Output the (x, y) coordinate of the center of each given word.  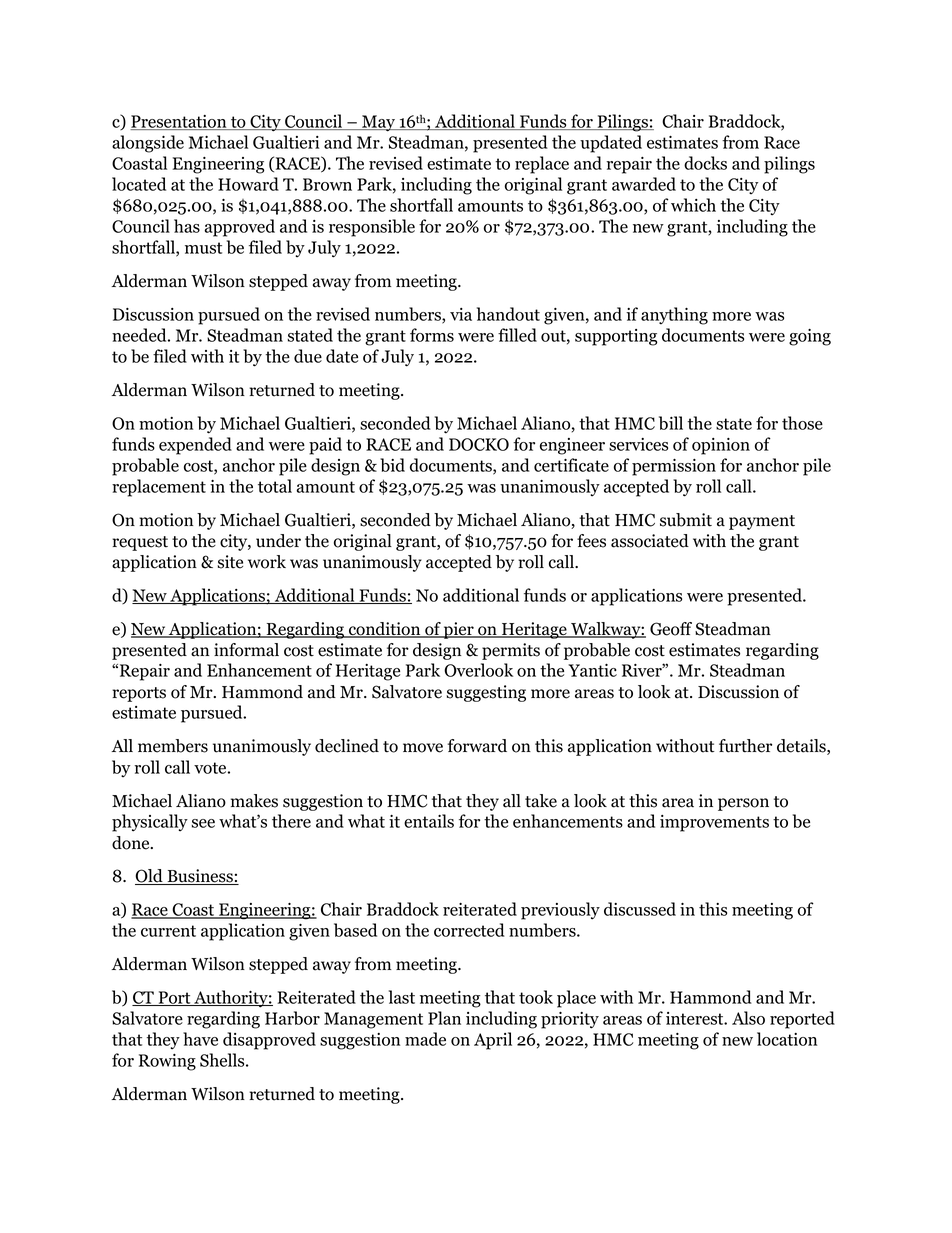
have (200, 1039)
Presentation (179, 122)
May (378, 123)
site (230, 562)
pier (459, 630)
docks (705, 163)
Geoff (671, 629)
